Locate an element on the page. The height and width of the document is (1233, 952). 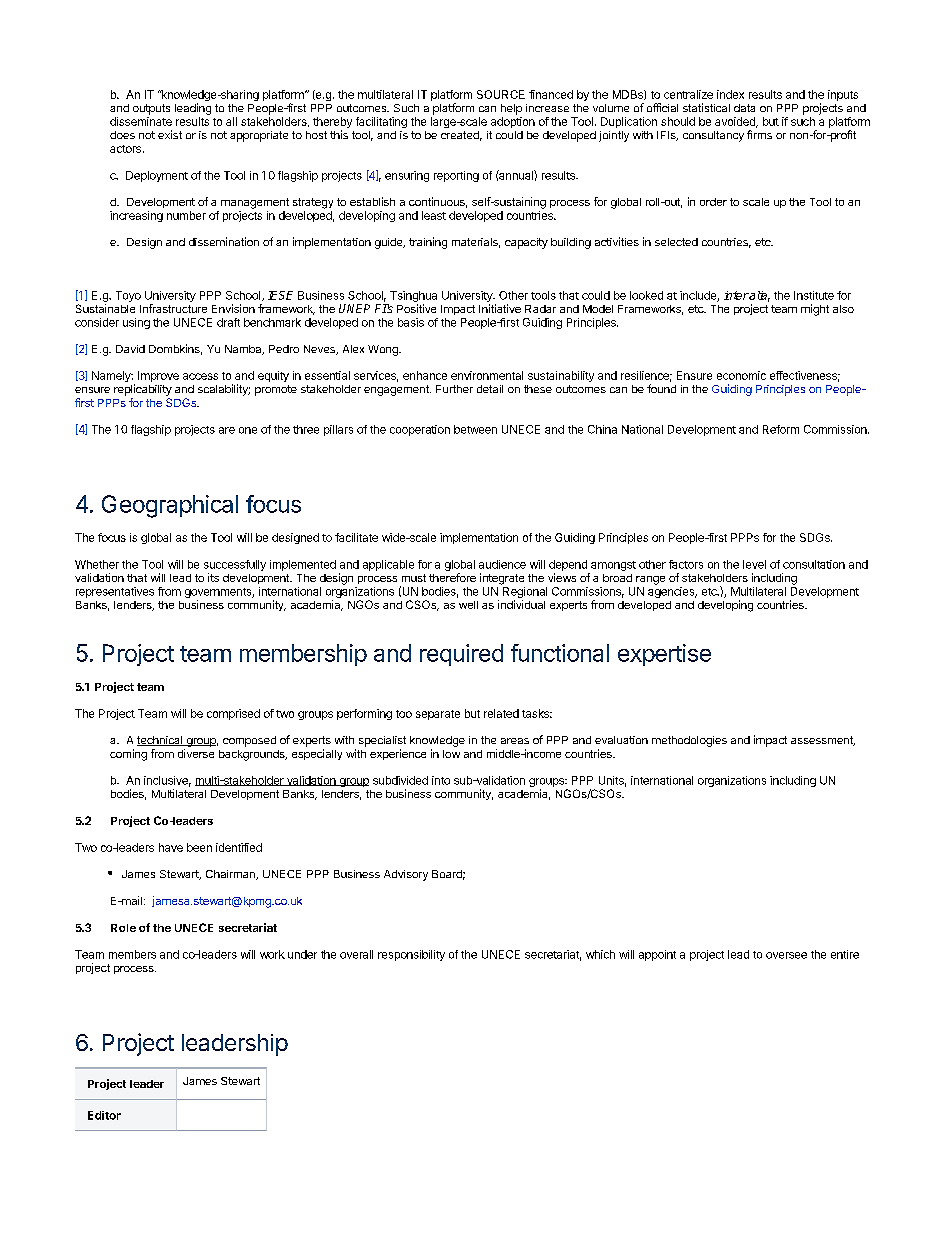
exist is located at coordinates (170, 134).
